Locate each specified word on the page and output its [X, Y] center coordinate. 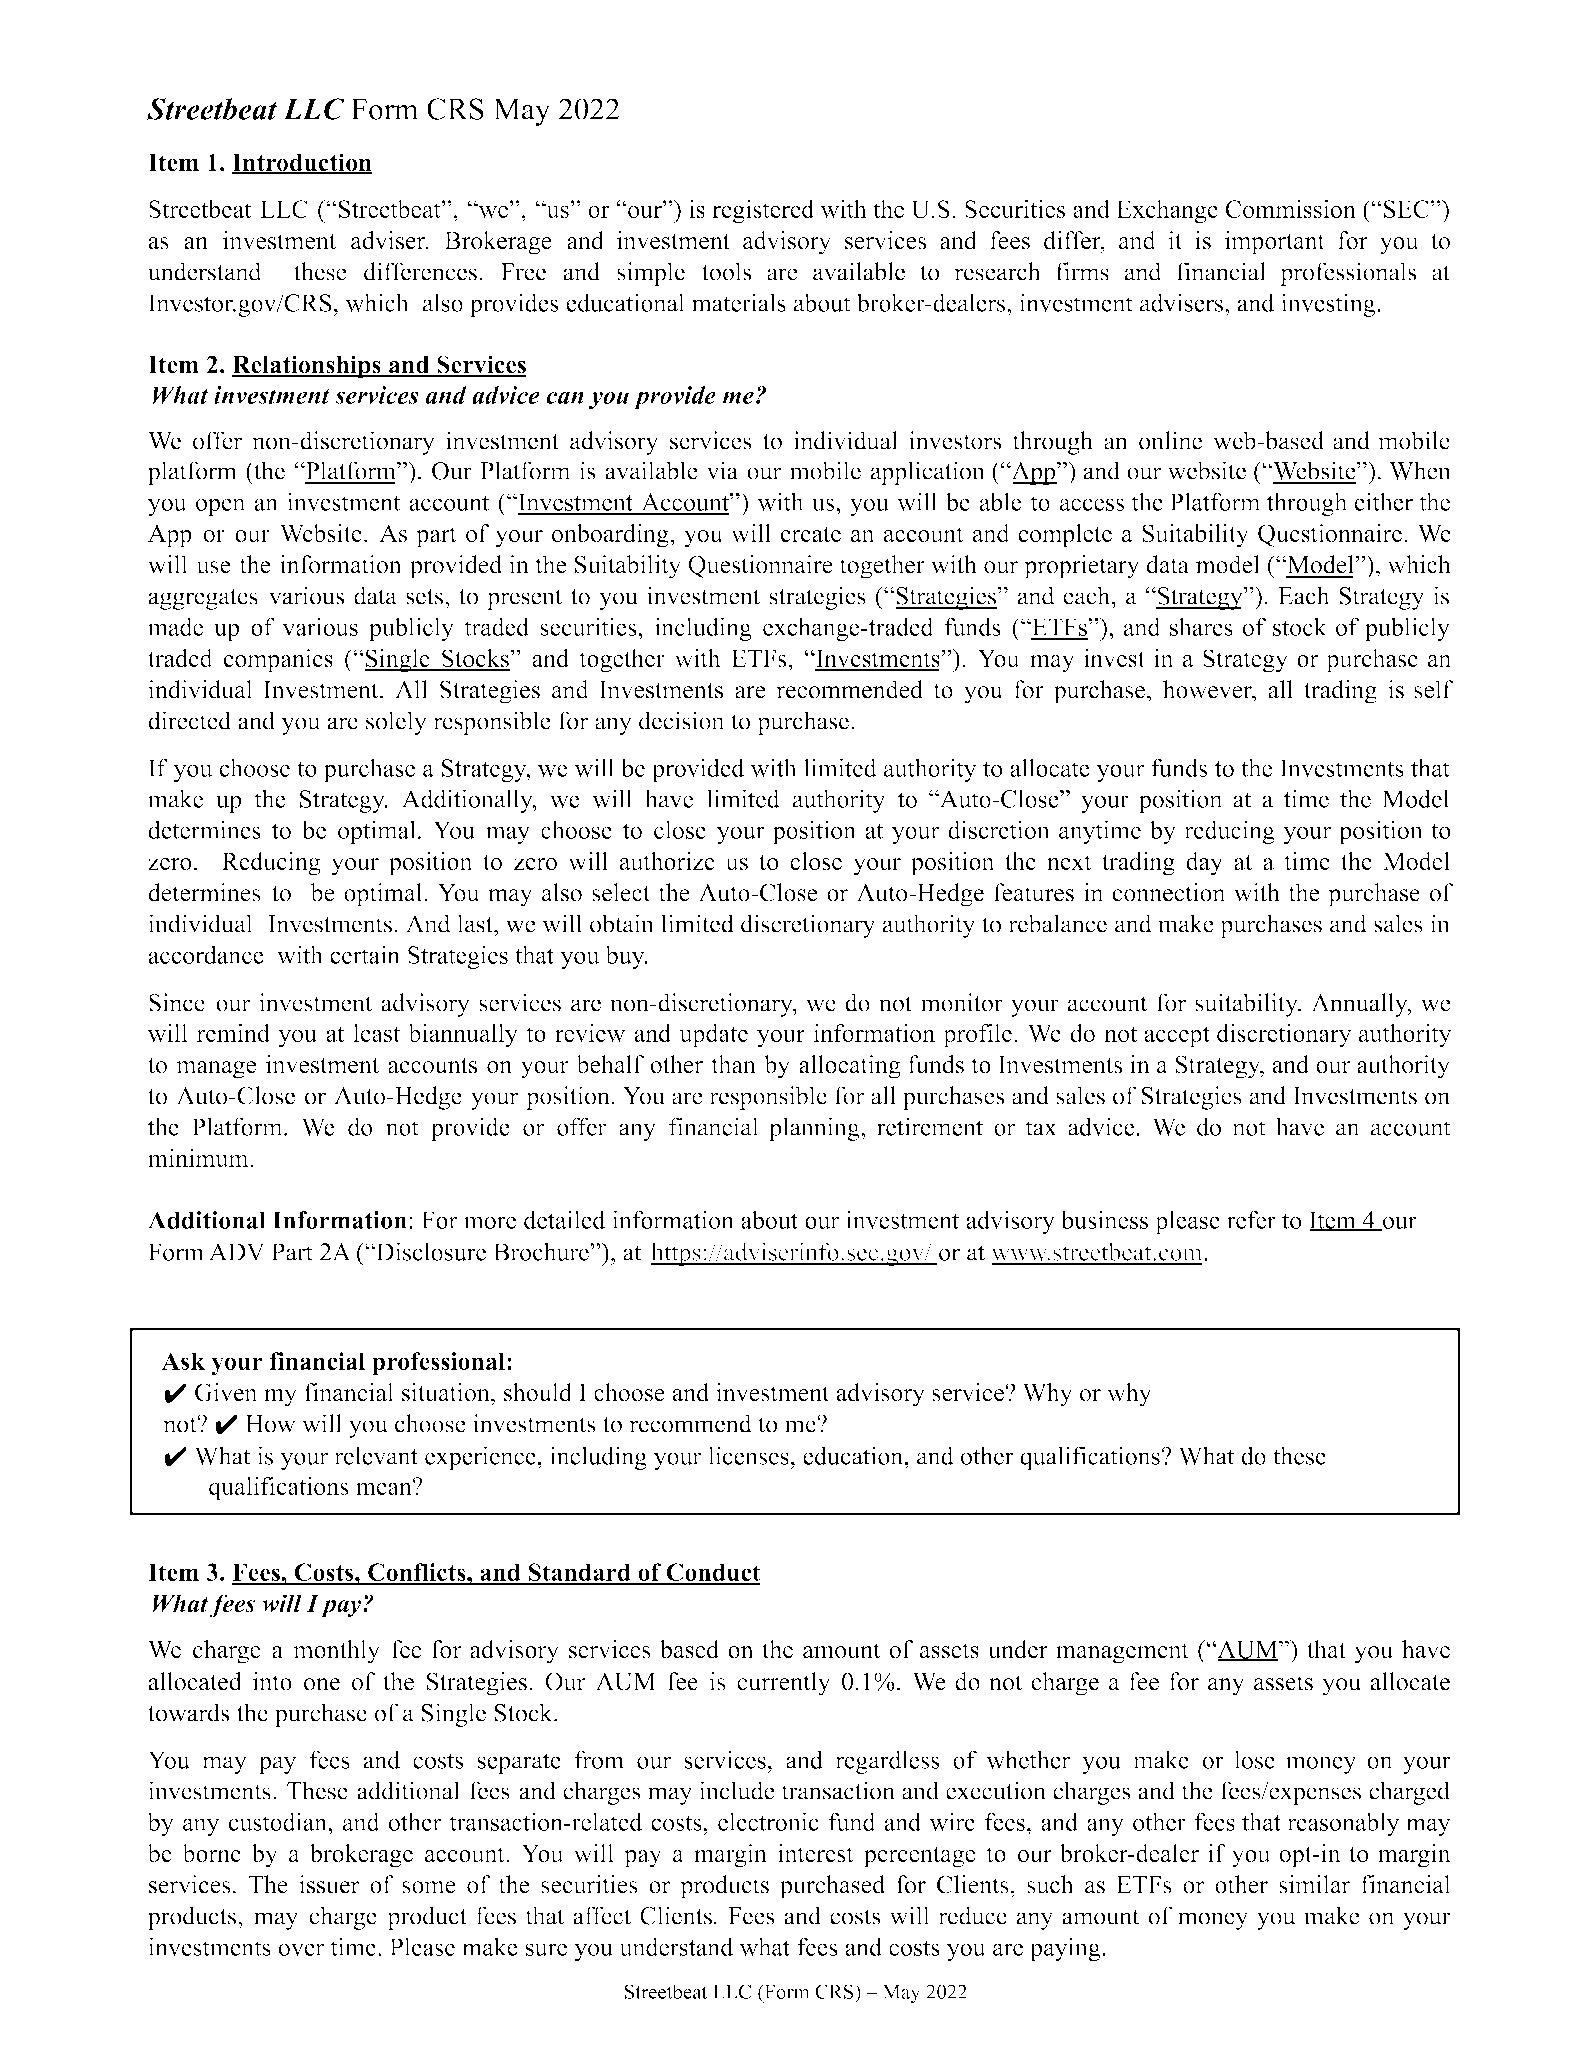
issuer [329, 1884]
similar [1314, 1884]
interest [816, 1853]
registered [763, 211]
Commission [1291, 209]
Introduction [301, 163]
